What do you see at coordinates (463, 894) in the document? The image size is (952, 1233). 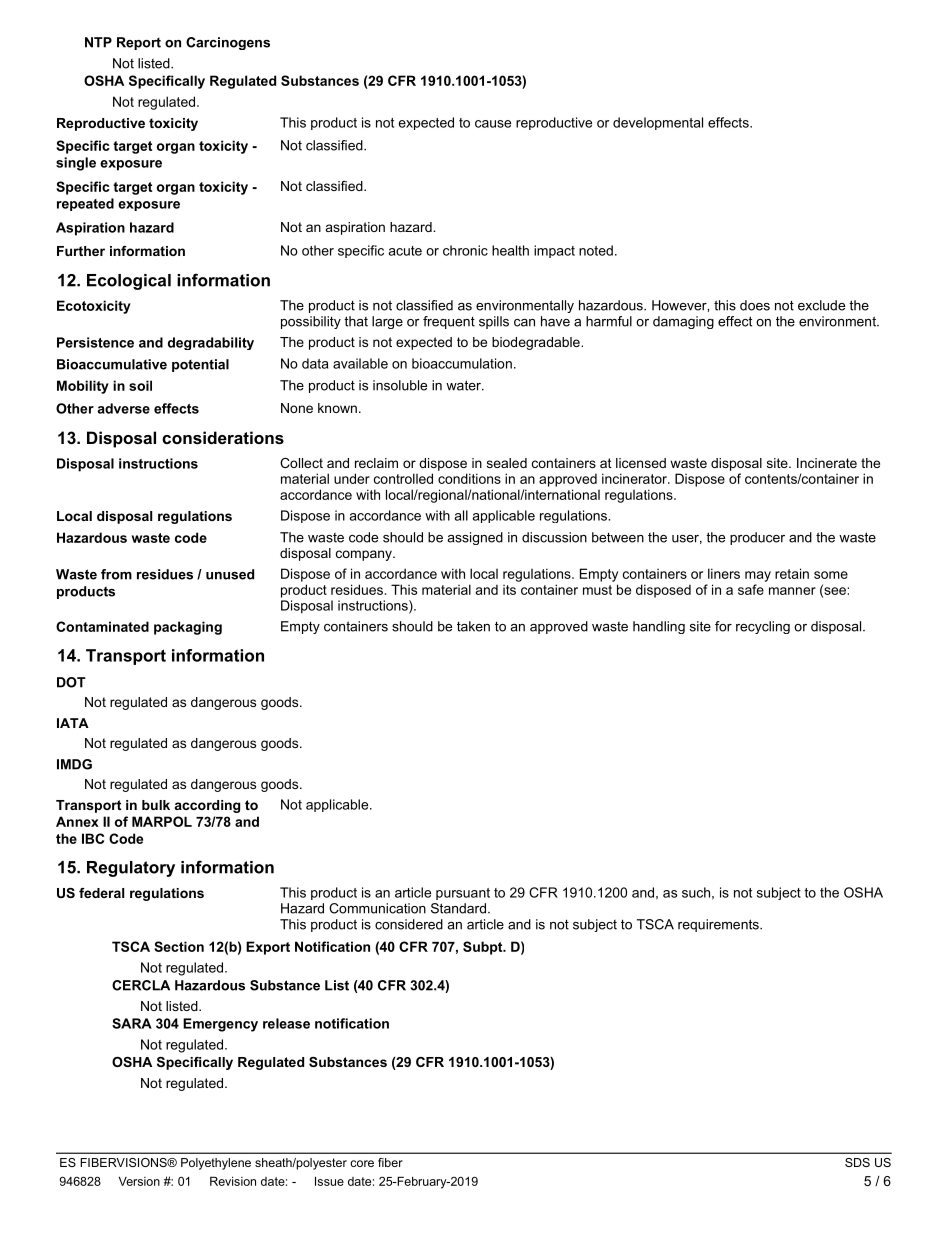 I see `pursuant` at bounding box center [463, 894].
